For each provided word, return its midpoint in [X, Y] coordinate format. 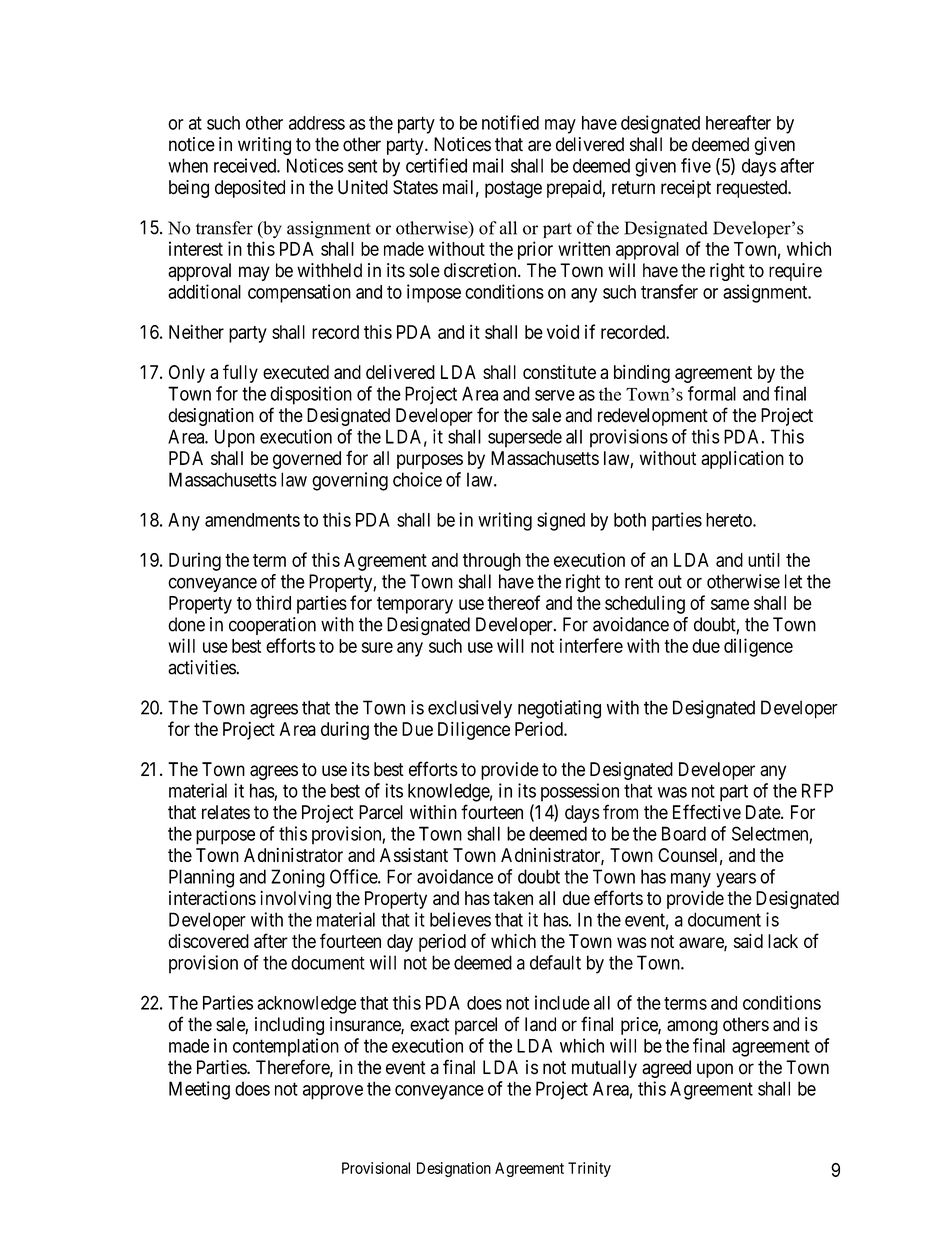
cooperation [272, 626]
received [246, 165]
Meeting [199, 1090]
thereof [513, 602]
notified [510, 122]
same [730, 604]
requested [753, 189]
